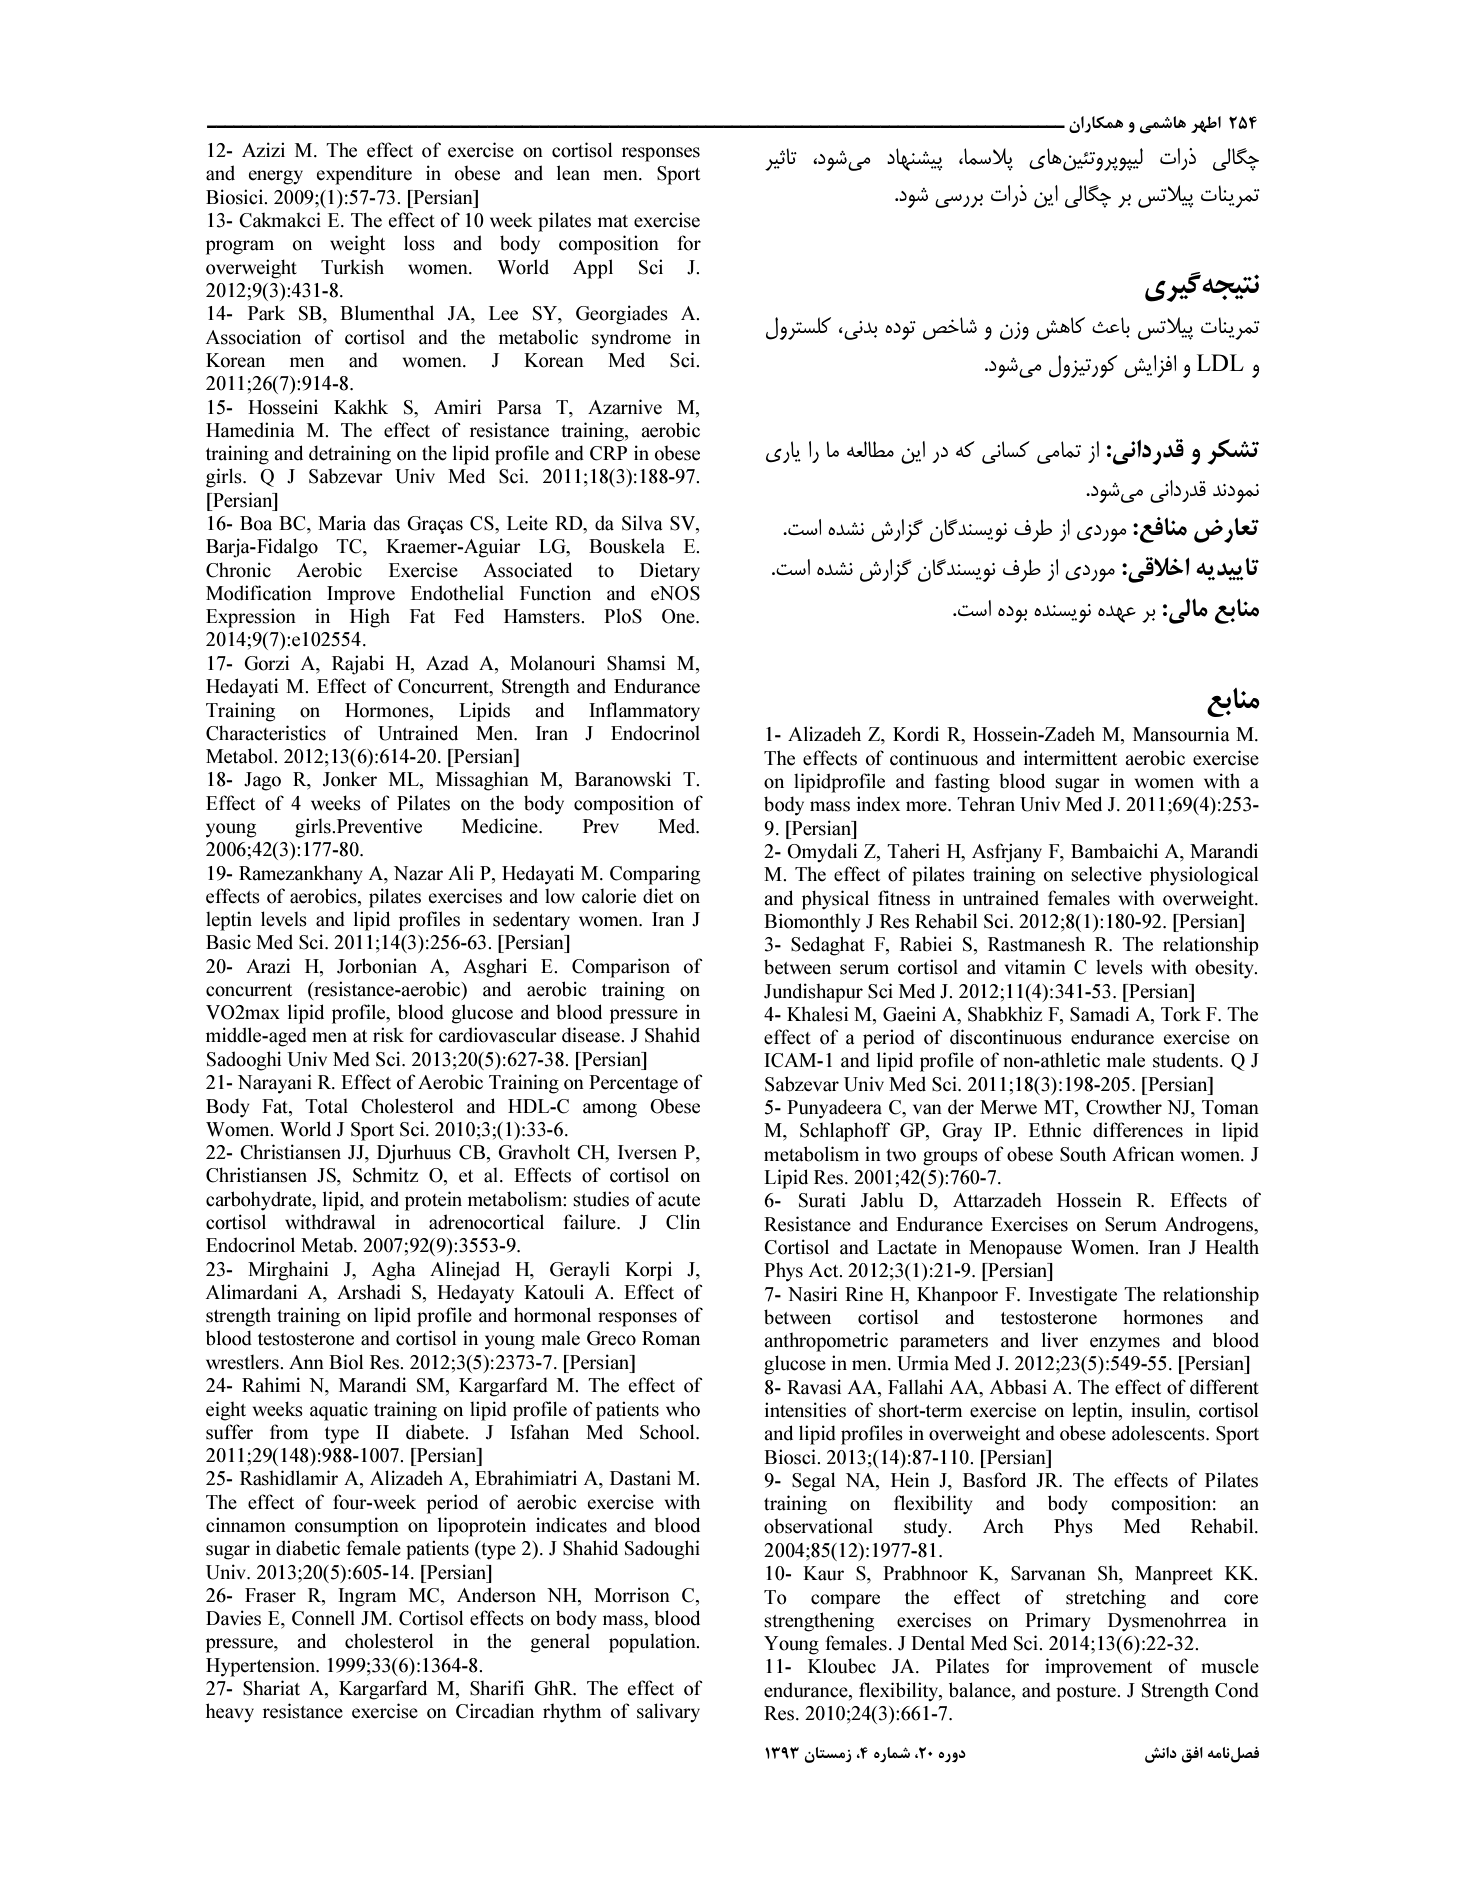 This screenshot has width=1466, height=1897. What do you see at coordinates (1106, 874) in the screenshot?
I see `selective` at bounding box center [1106, 874].
